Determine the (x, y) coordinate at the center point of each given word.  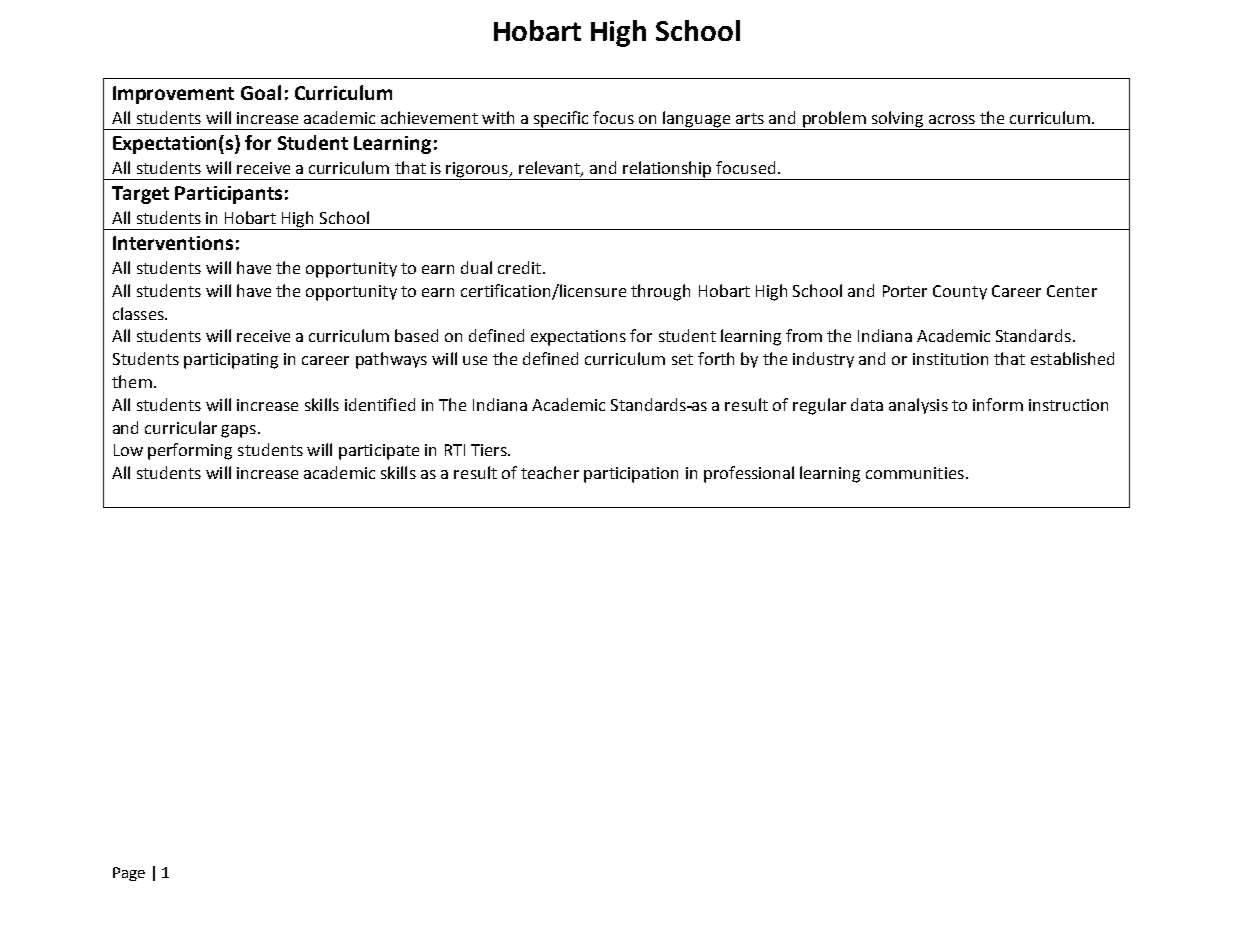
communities (915, 473)
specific (561, 119)
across (952, 119)
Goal (261, 92)
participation (631, 475)
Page (129, 874)
